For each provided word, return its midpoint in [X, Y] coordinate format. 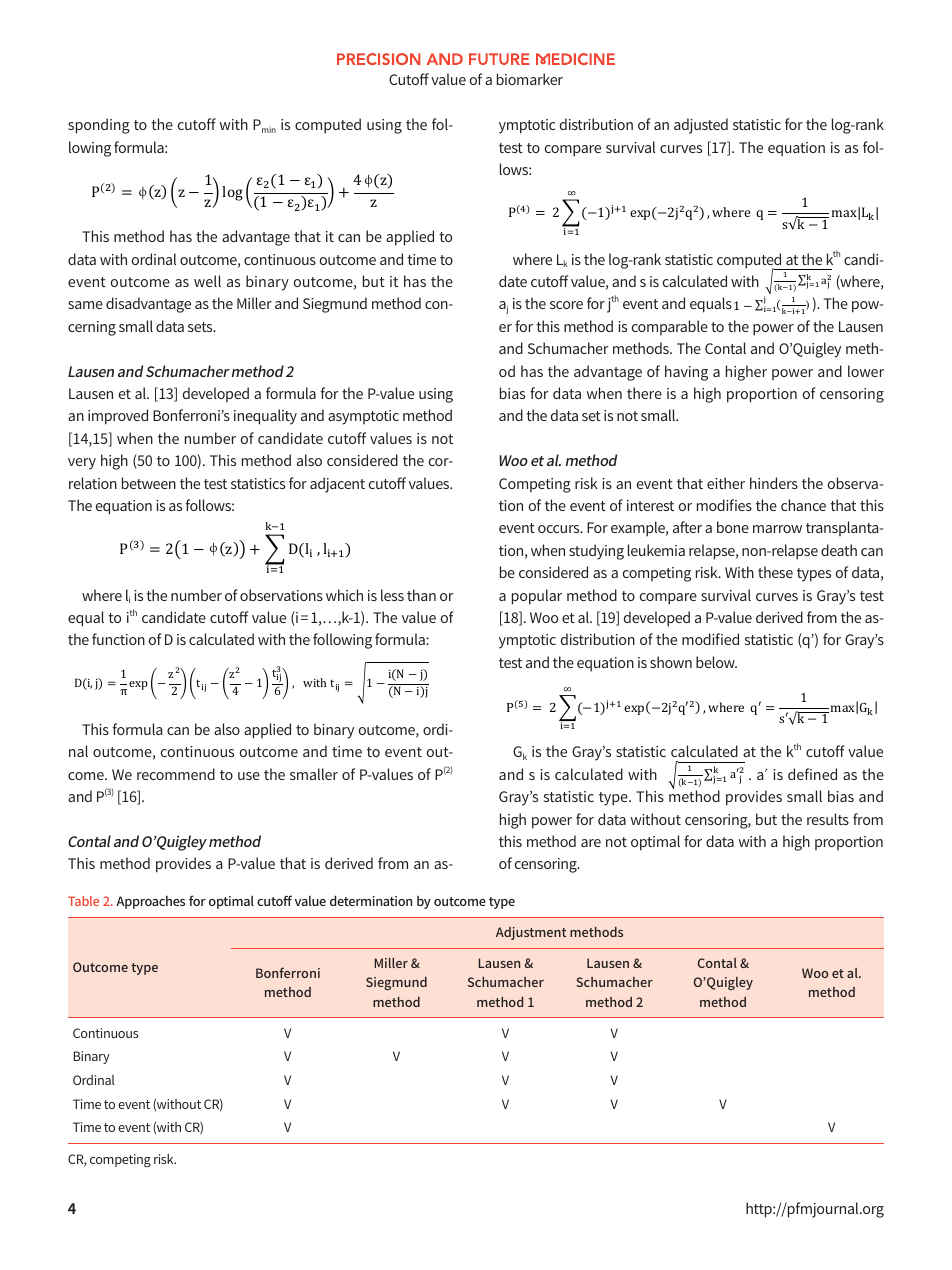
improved [118, 417]
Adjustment [531, 933]
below [716, 662]
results [828, 819]
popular [537, 597]
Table [83, 901]
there [644, 393]
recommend [176, 774]
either [726, 483]
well [207, 281]
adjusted [701, 126]
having [686, 373]
